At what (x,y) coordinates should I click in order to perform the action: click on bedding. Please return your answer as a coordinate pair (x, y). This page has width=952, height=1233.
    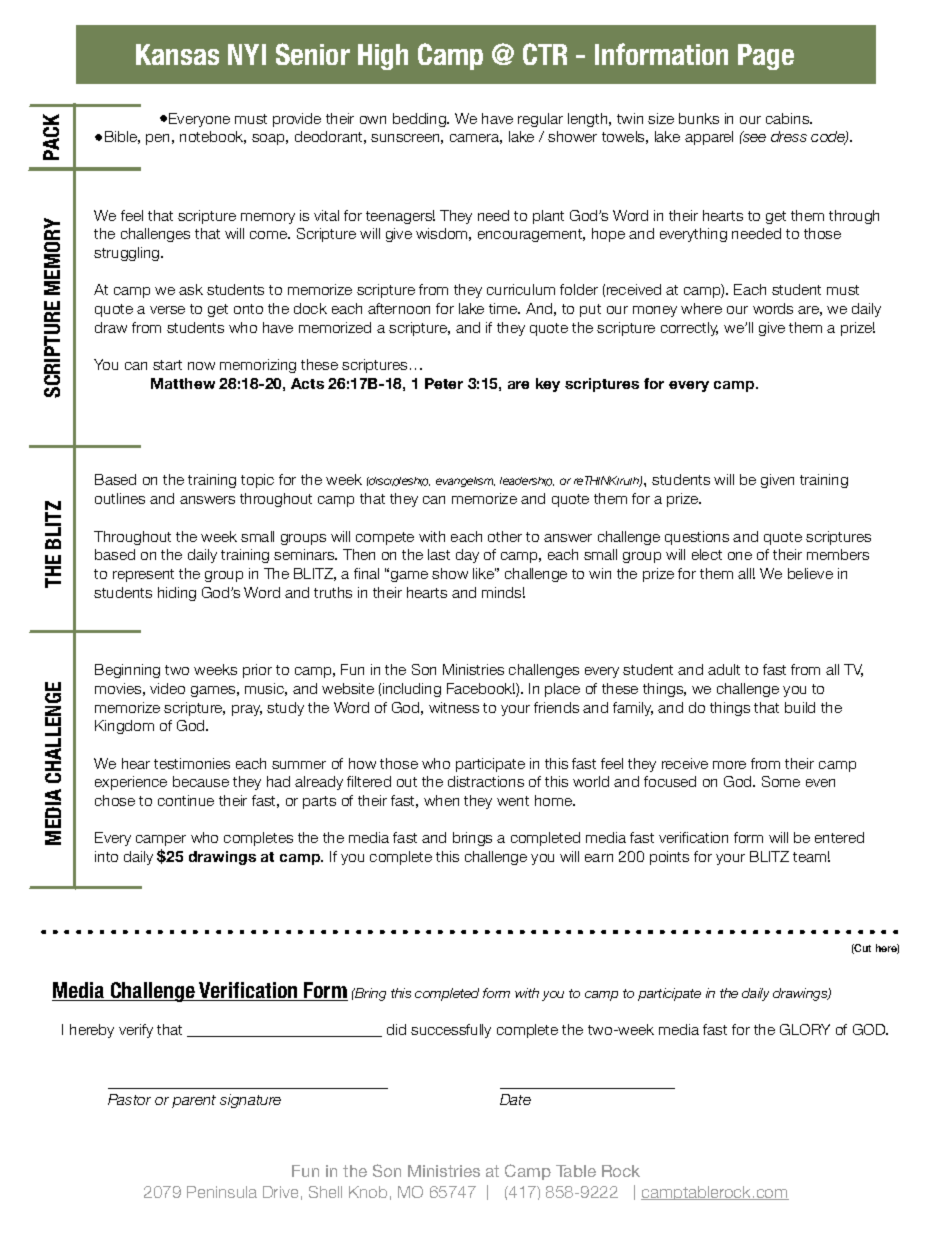
    Looking at the image, I should click on (420, 120).
